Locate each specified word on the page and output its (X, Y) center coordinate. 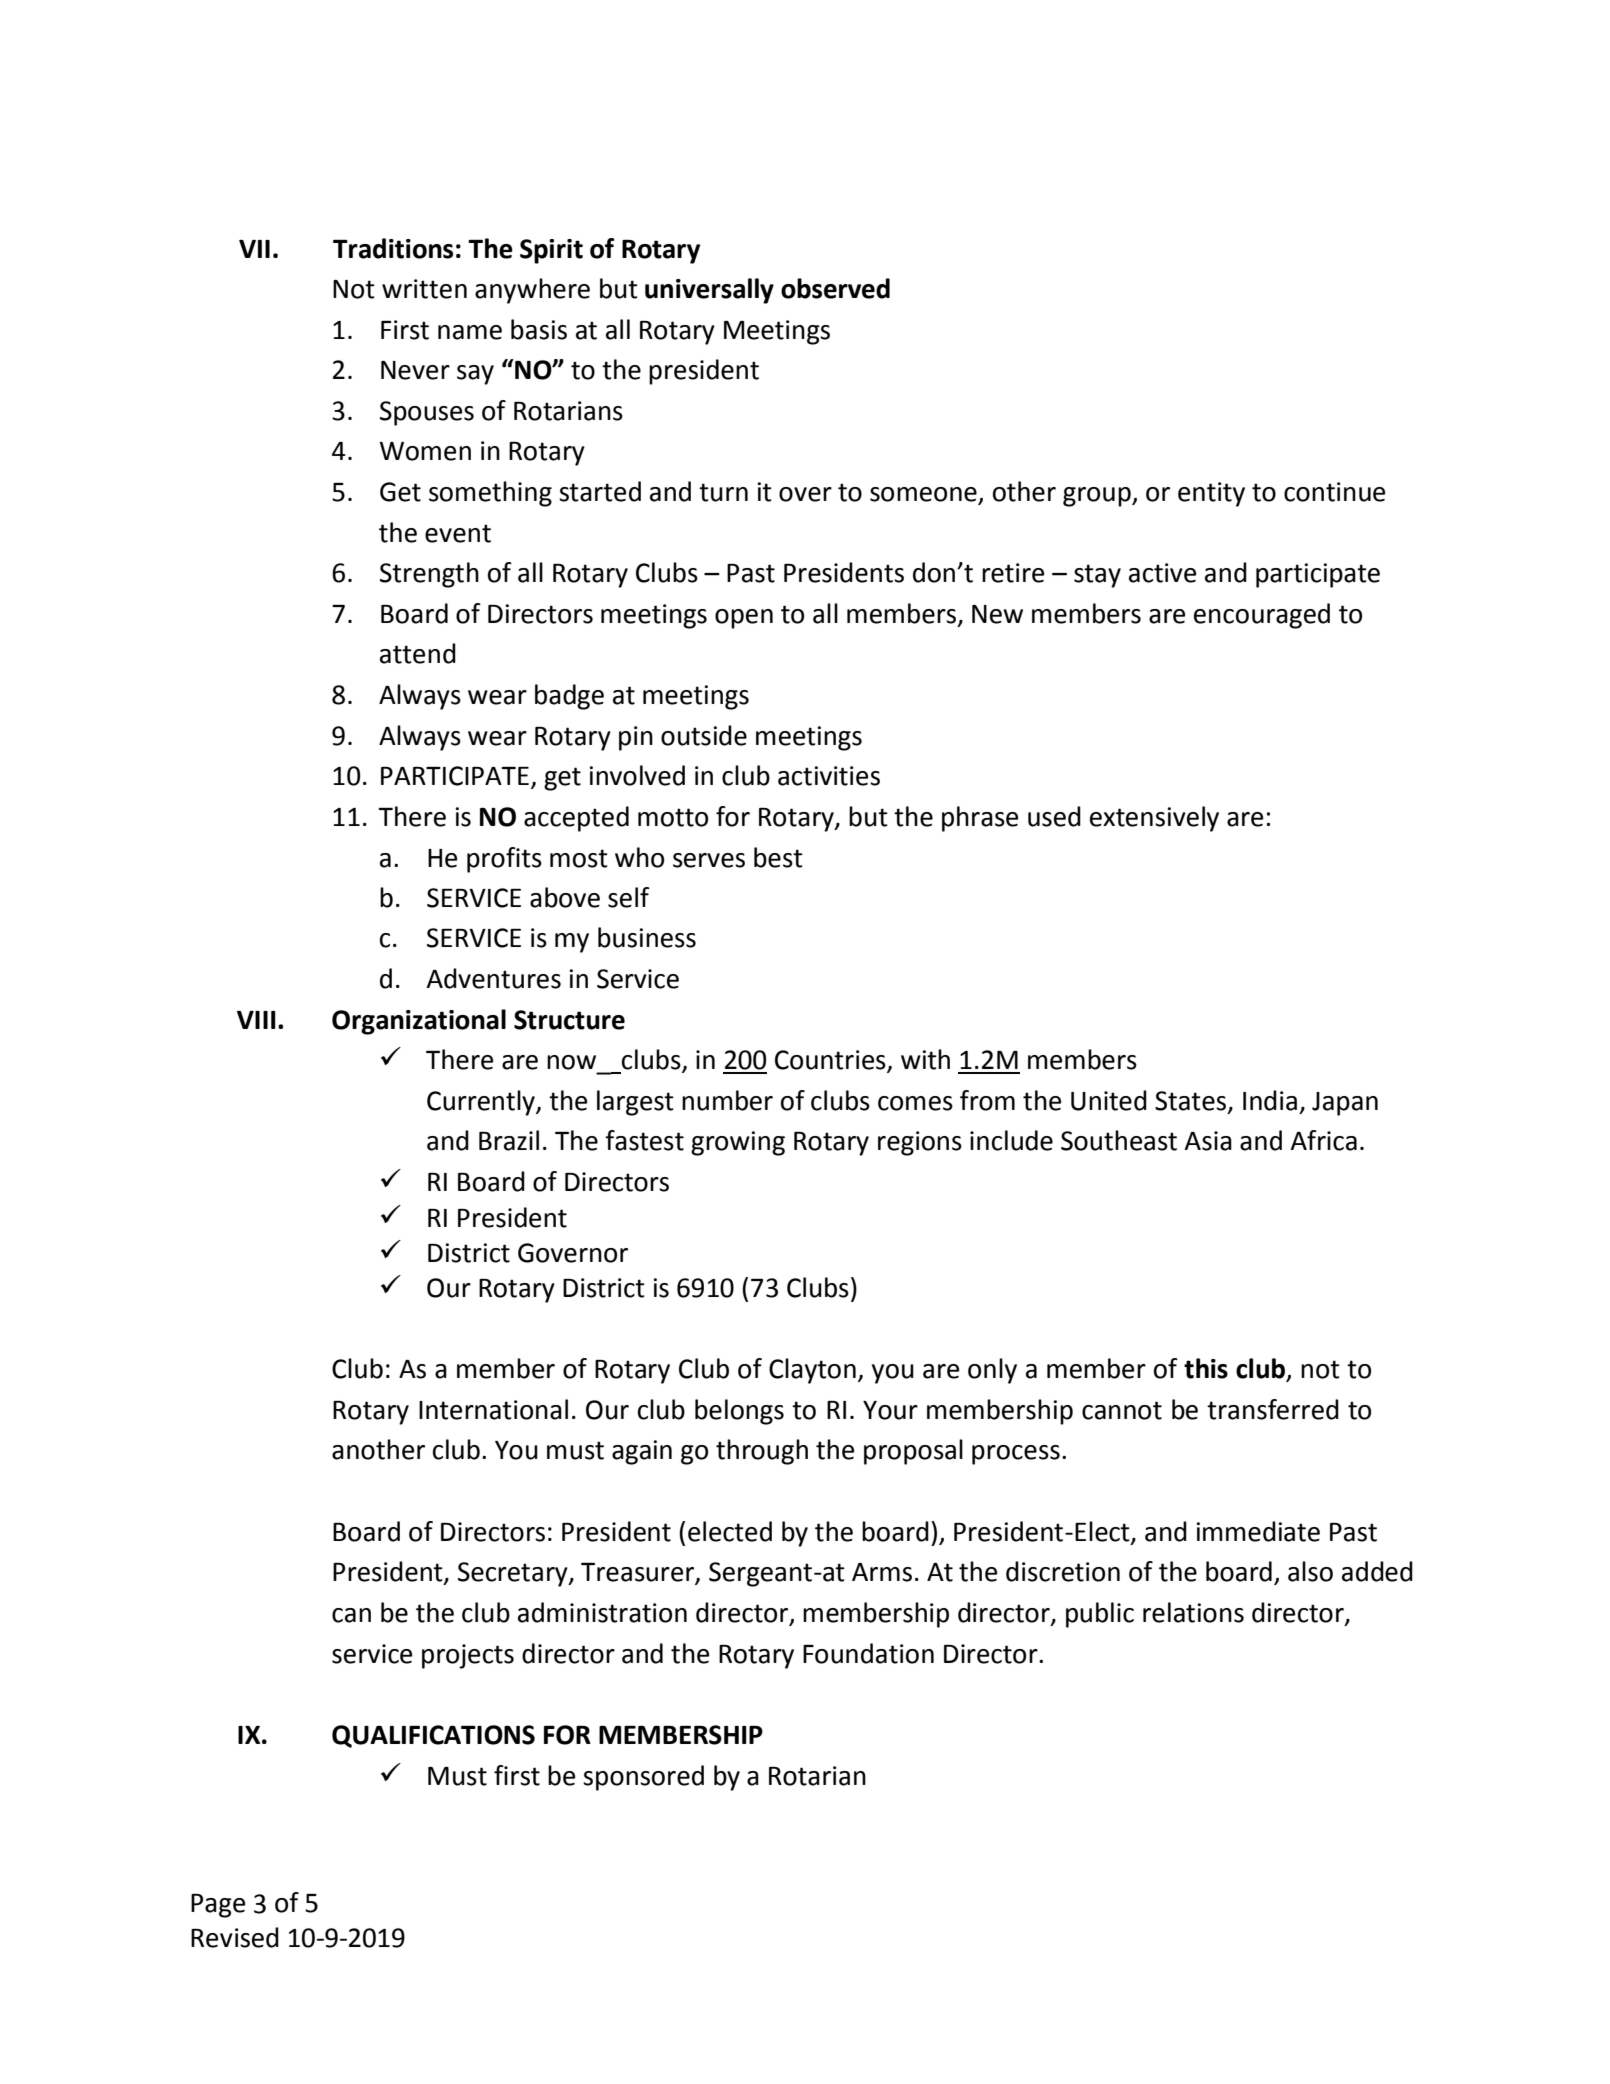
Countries (831, 1061)
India (1270, 1100)
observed (835, 288)
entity (1211, 494)
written (424, 289)
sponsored (643, 1778)
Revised (235, 1937)
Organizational (419, 1022)
